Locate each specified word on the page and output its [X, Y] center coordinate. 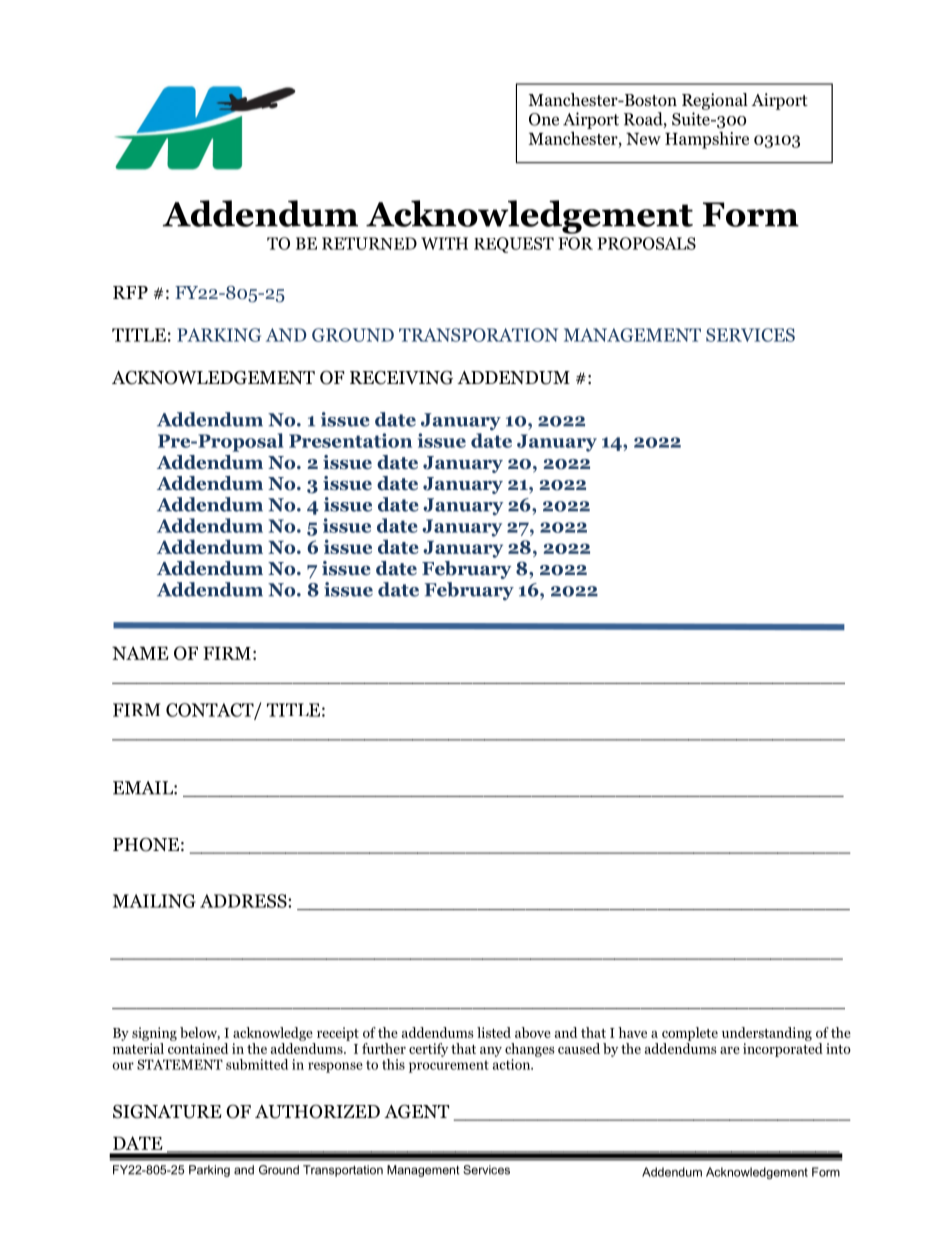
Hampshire [707, 140]
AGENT [416, 1111]
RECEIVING [401, 377]
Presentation [350, 440]
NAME [140, 653]
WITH [444, 243]
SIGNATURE [167, 1111]
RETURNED [369, 243]
